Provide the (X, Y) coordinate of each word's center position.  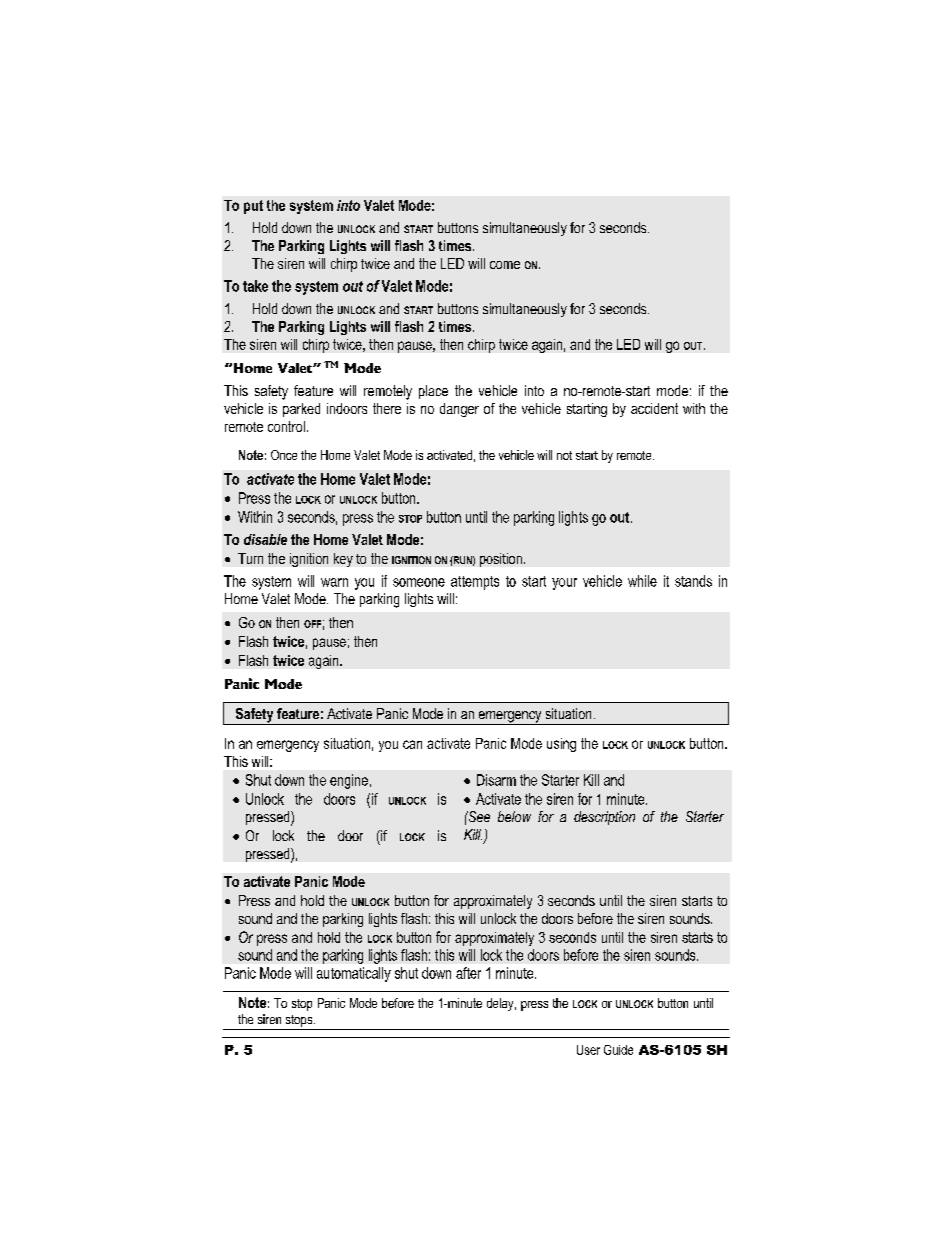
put (253, 207)
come (505, 265)
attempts (475, 583)
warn (334, 582)
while (642, 581)
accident (654, 408)
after (468, 973)
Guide (618, 1050)
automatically (354, 974)
